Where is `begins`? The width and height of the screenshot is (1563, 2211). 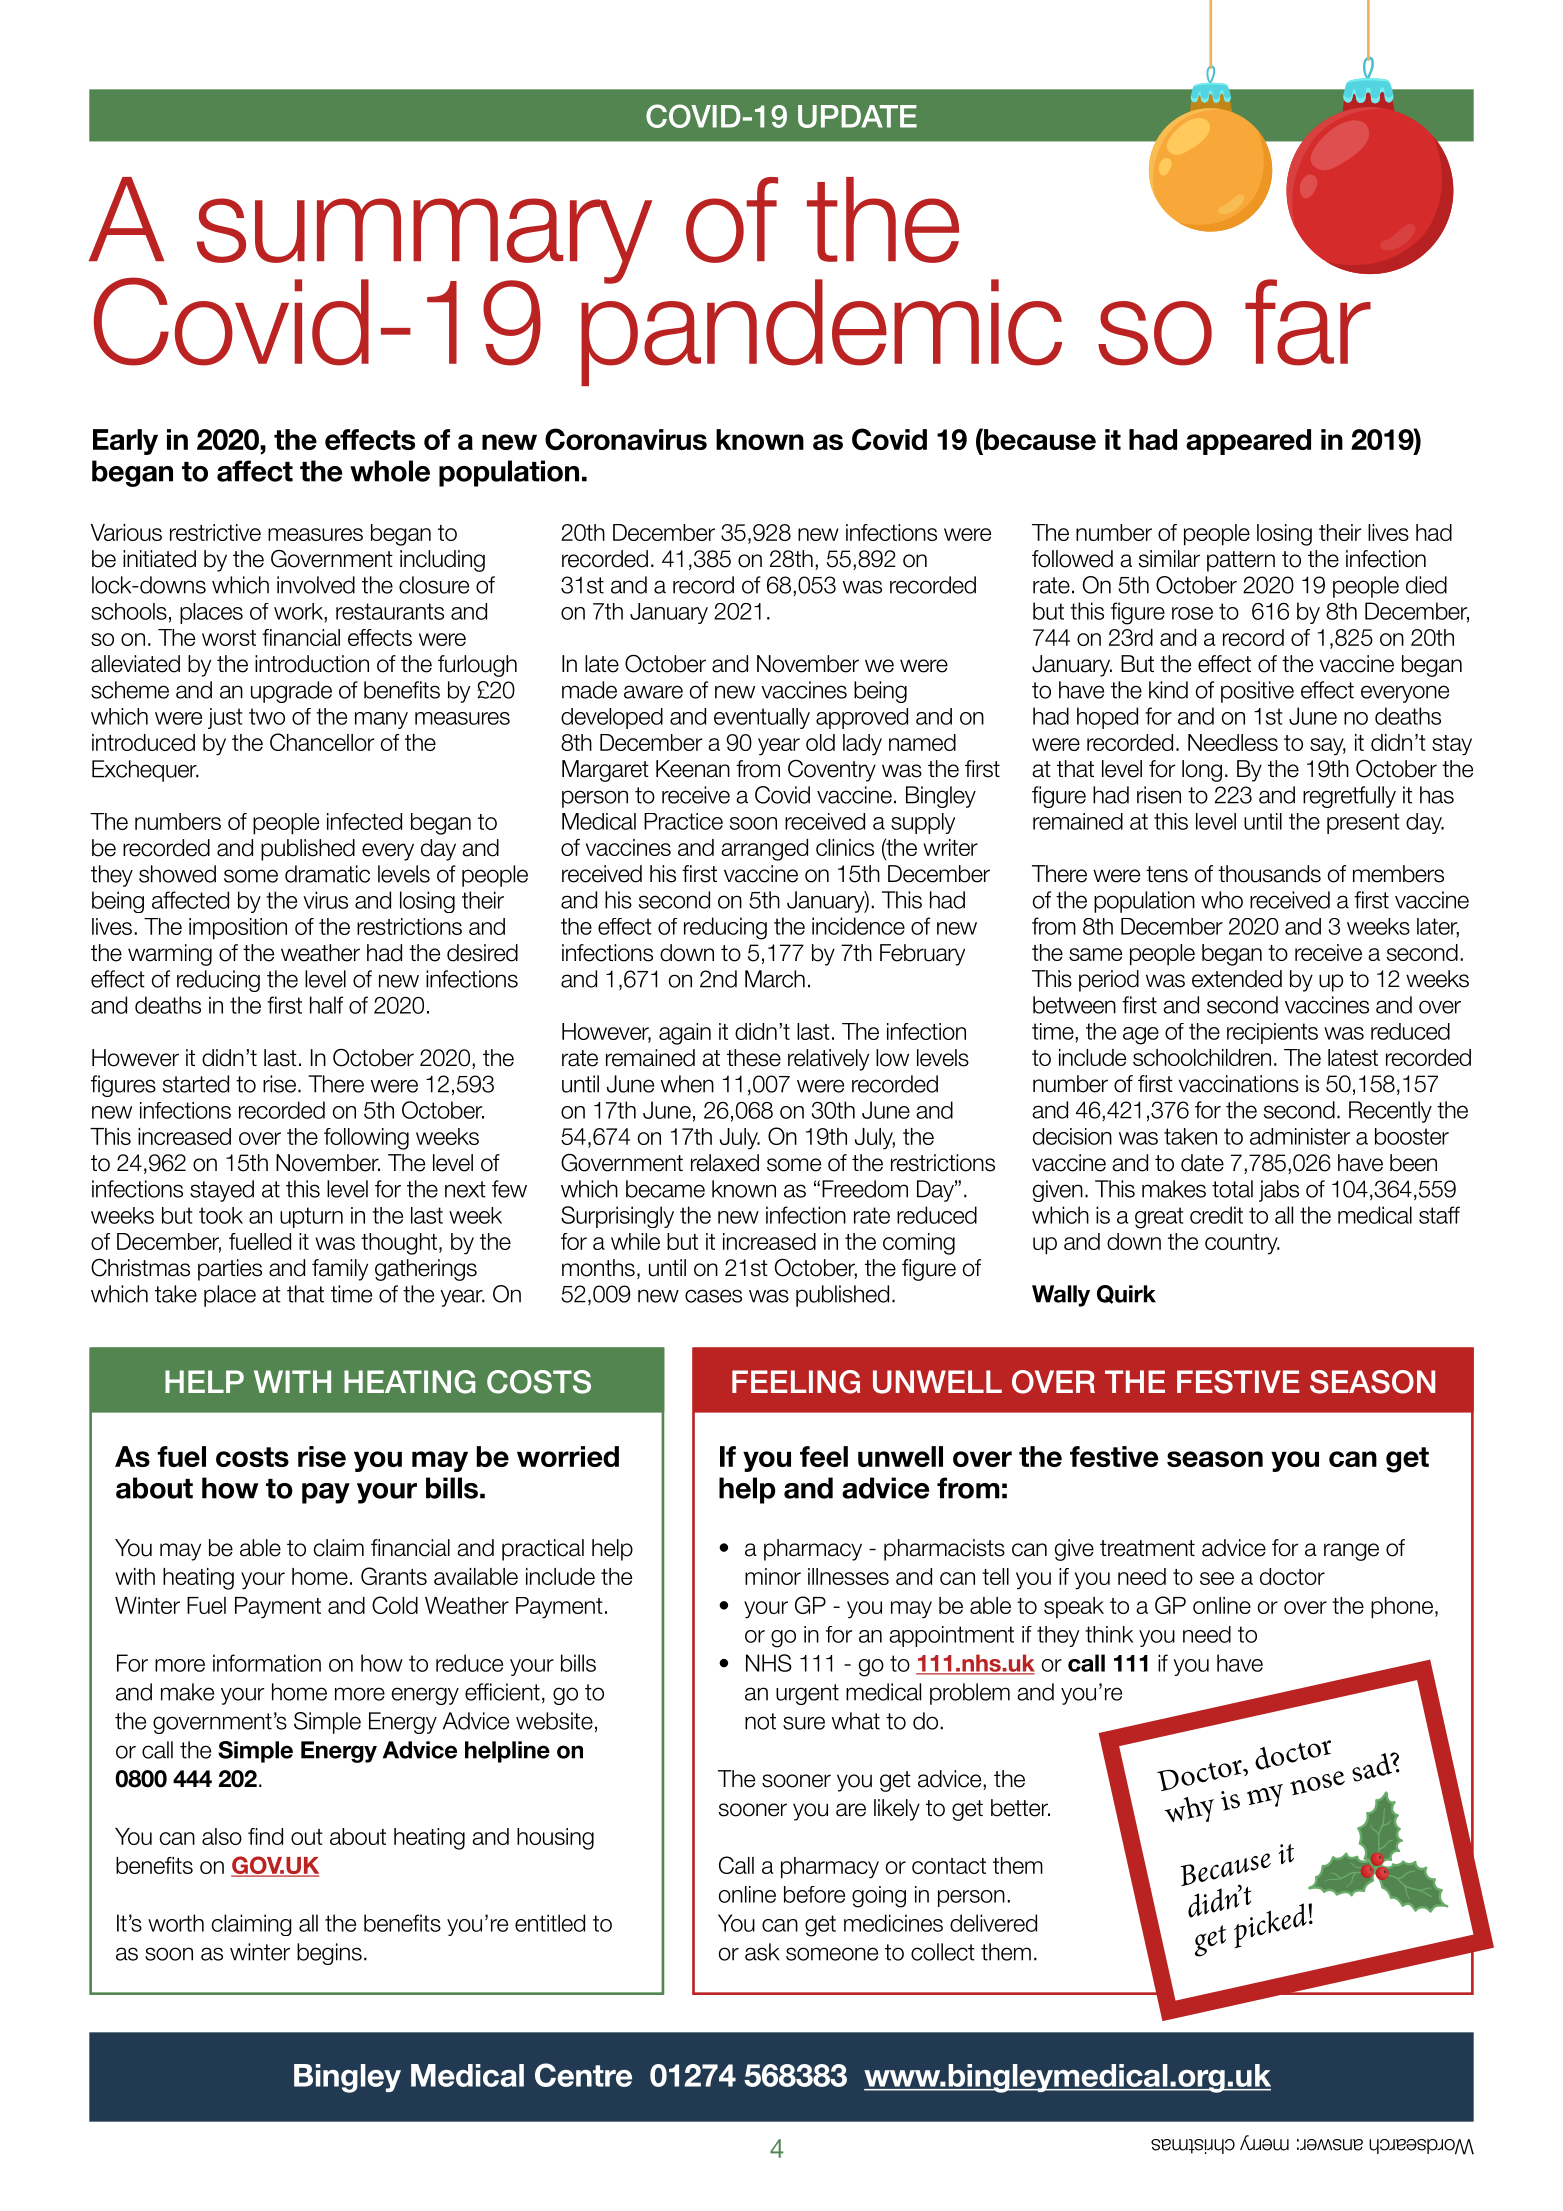
begins is located at coordinates (329, 1954).
